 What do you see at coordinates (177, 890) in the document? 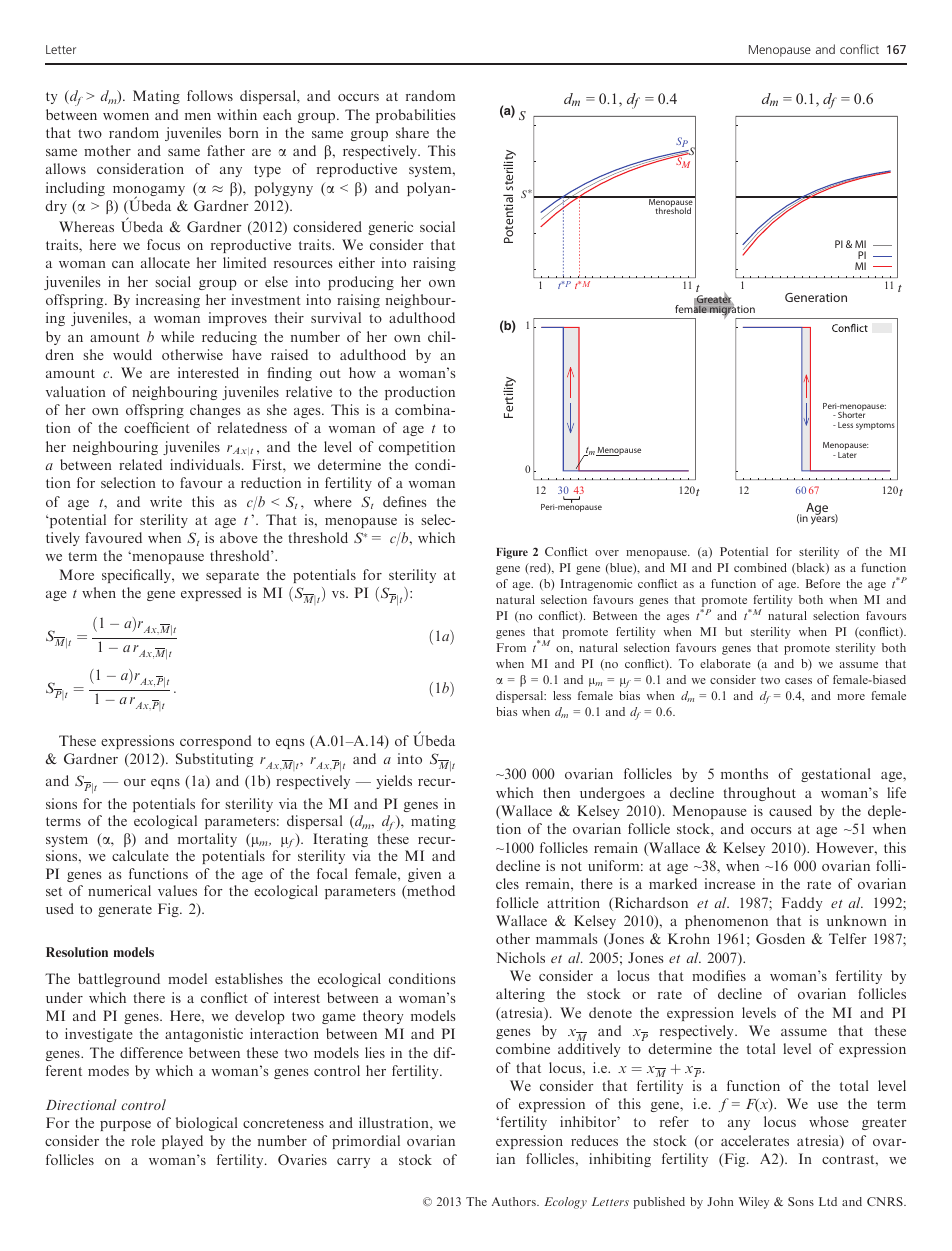
I see `values` at bounding box center [177, 890].
